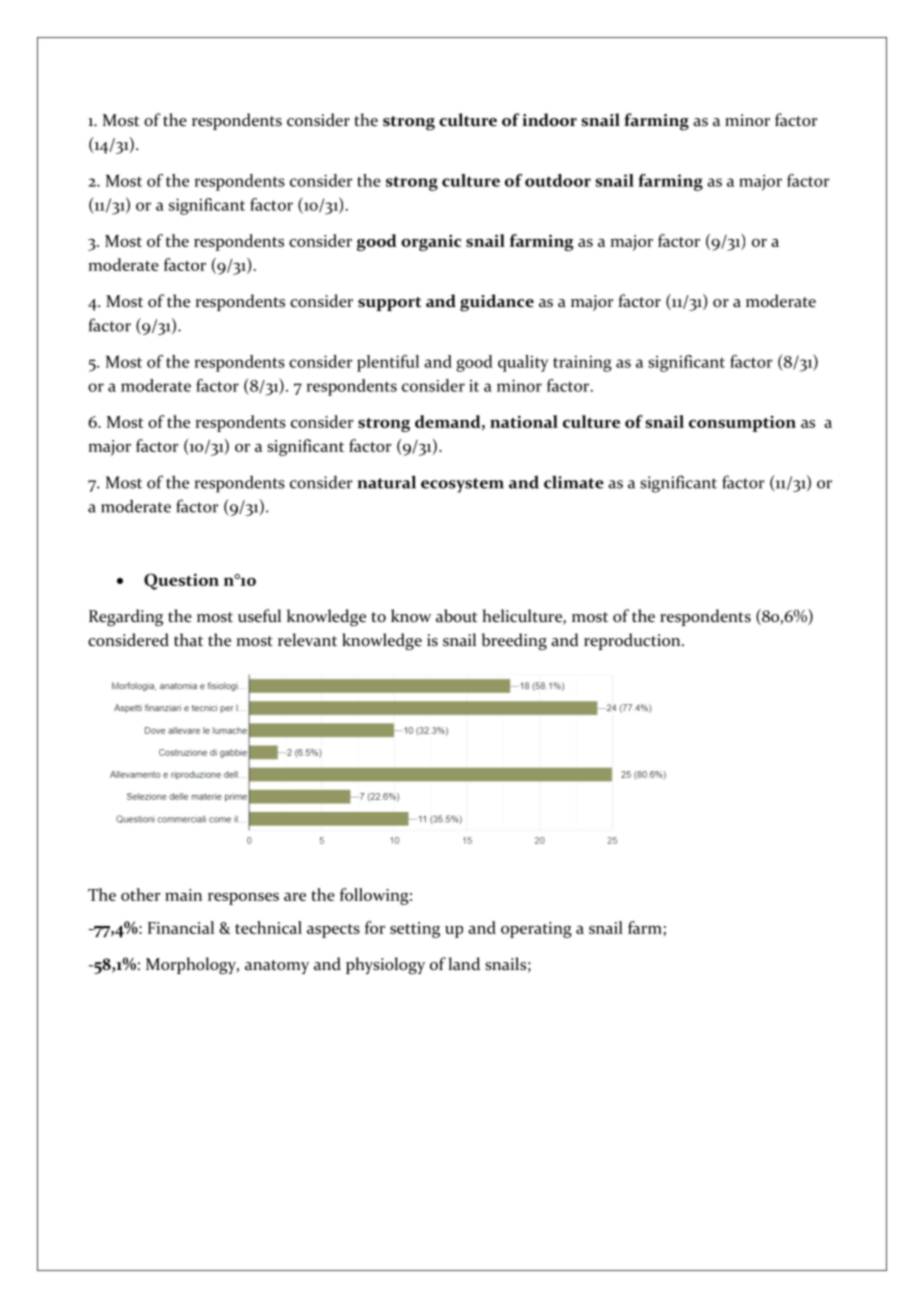 The height and width of the document is (1308, 924). What do you see at coordinates (549, 120) in the document?
I see `indoor` at bounding box center [549, 120].
